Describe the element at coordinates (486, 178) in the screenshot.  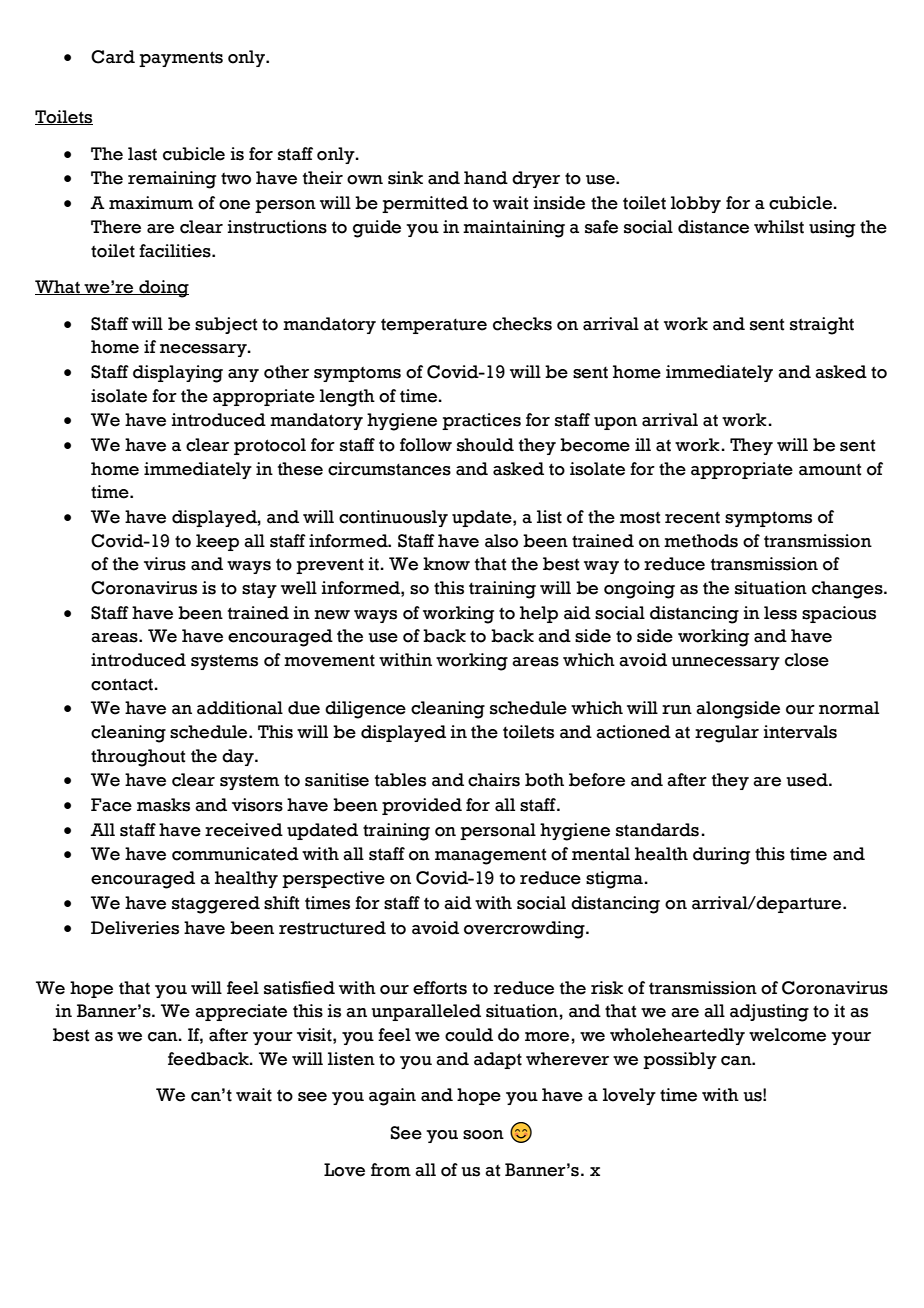
I see `hand` at that location.
